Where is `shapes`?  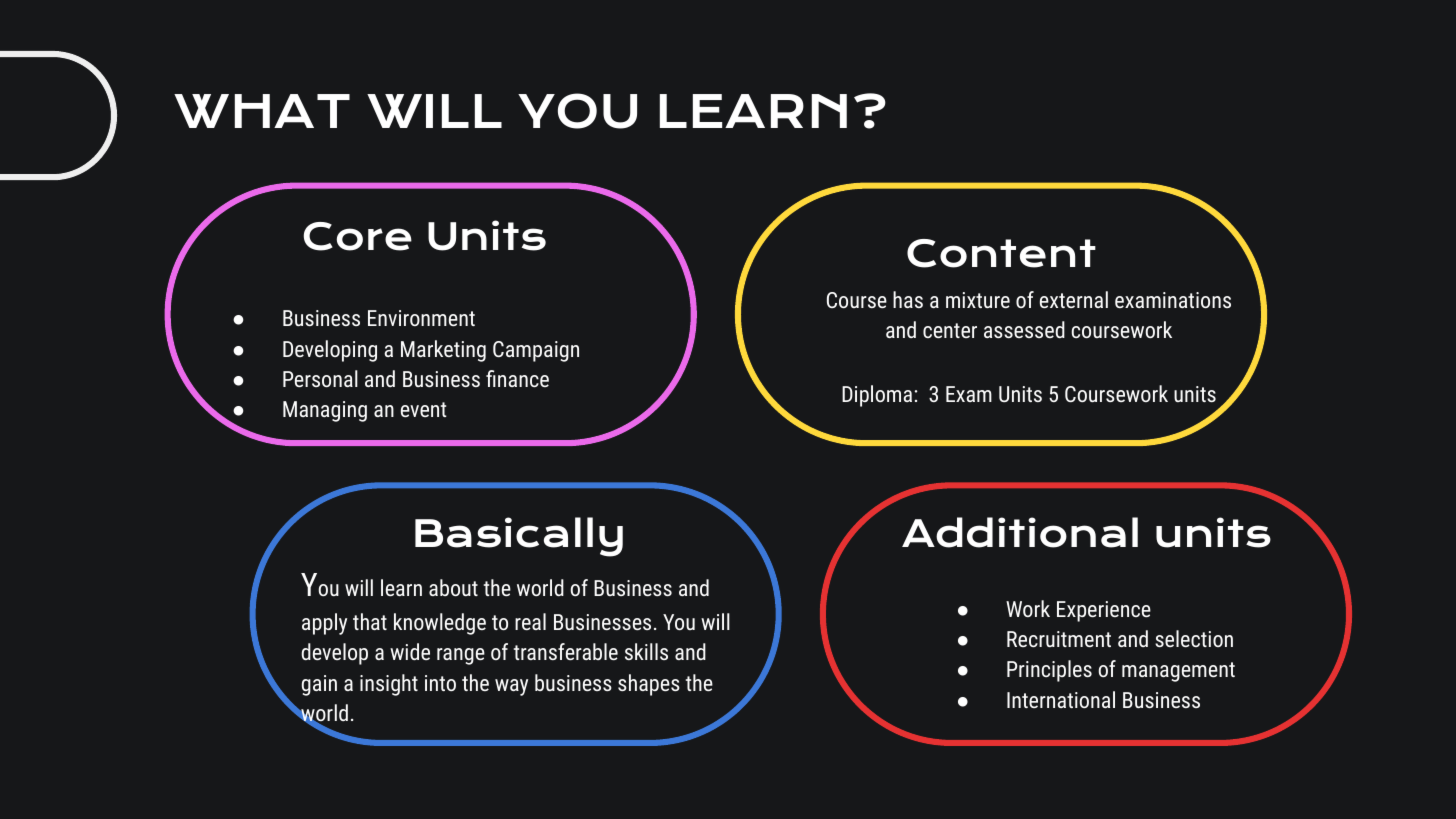
shapes is located at coordinates (649, 685).
